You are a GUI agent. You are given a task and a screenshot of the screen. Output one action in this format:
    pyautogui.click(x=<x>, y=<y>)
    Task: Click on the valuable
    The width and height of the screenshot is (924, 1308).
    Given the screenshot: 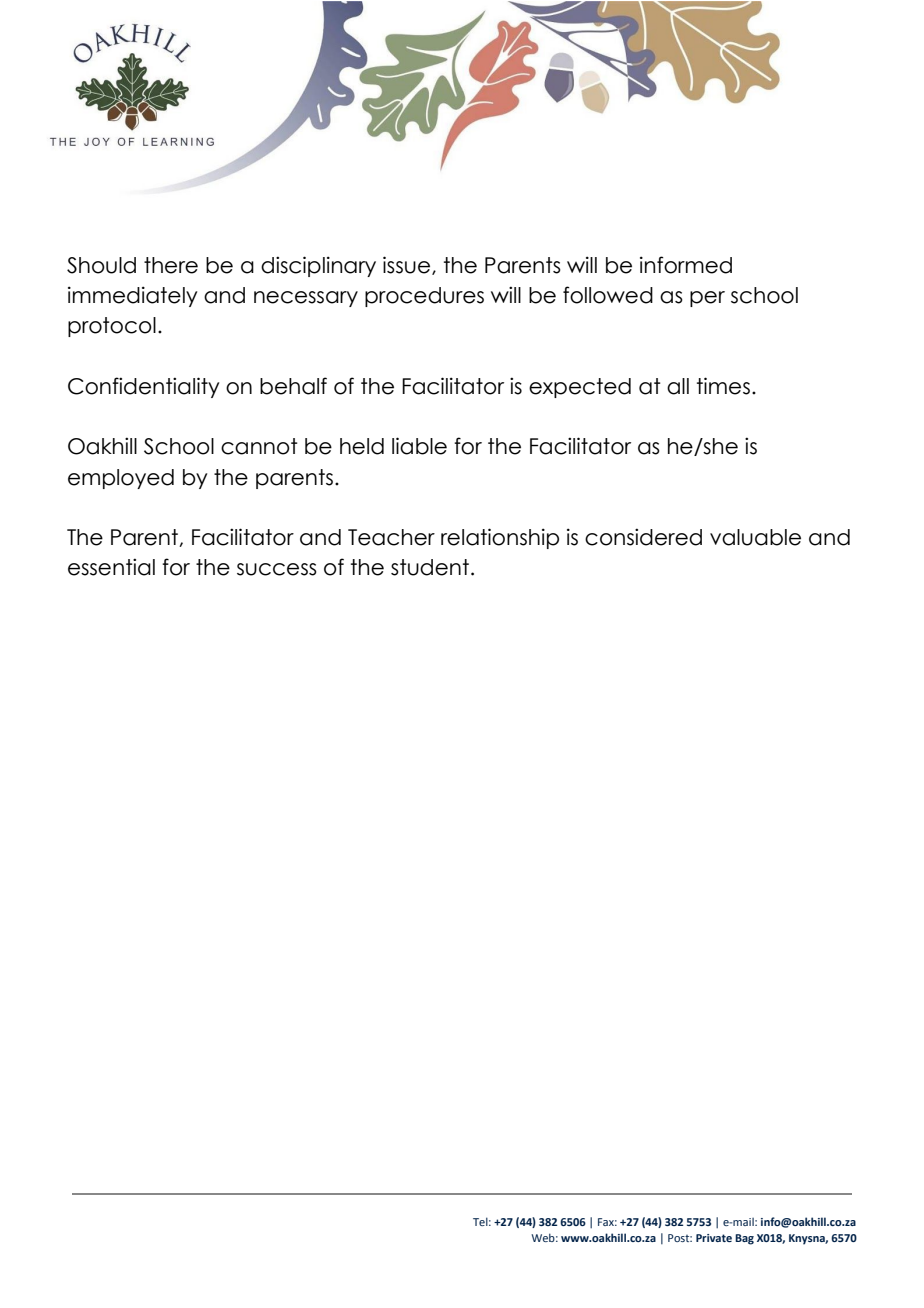 What is the action you would take?
    pyautogui.click(x=755, y=537)
